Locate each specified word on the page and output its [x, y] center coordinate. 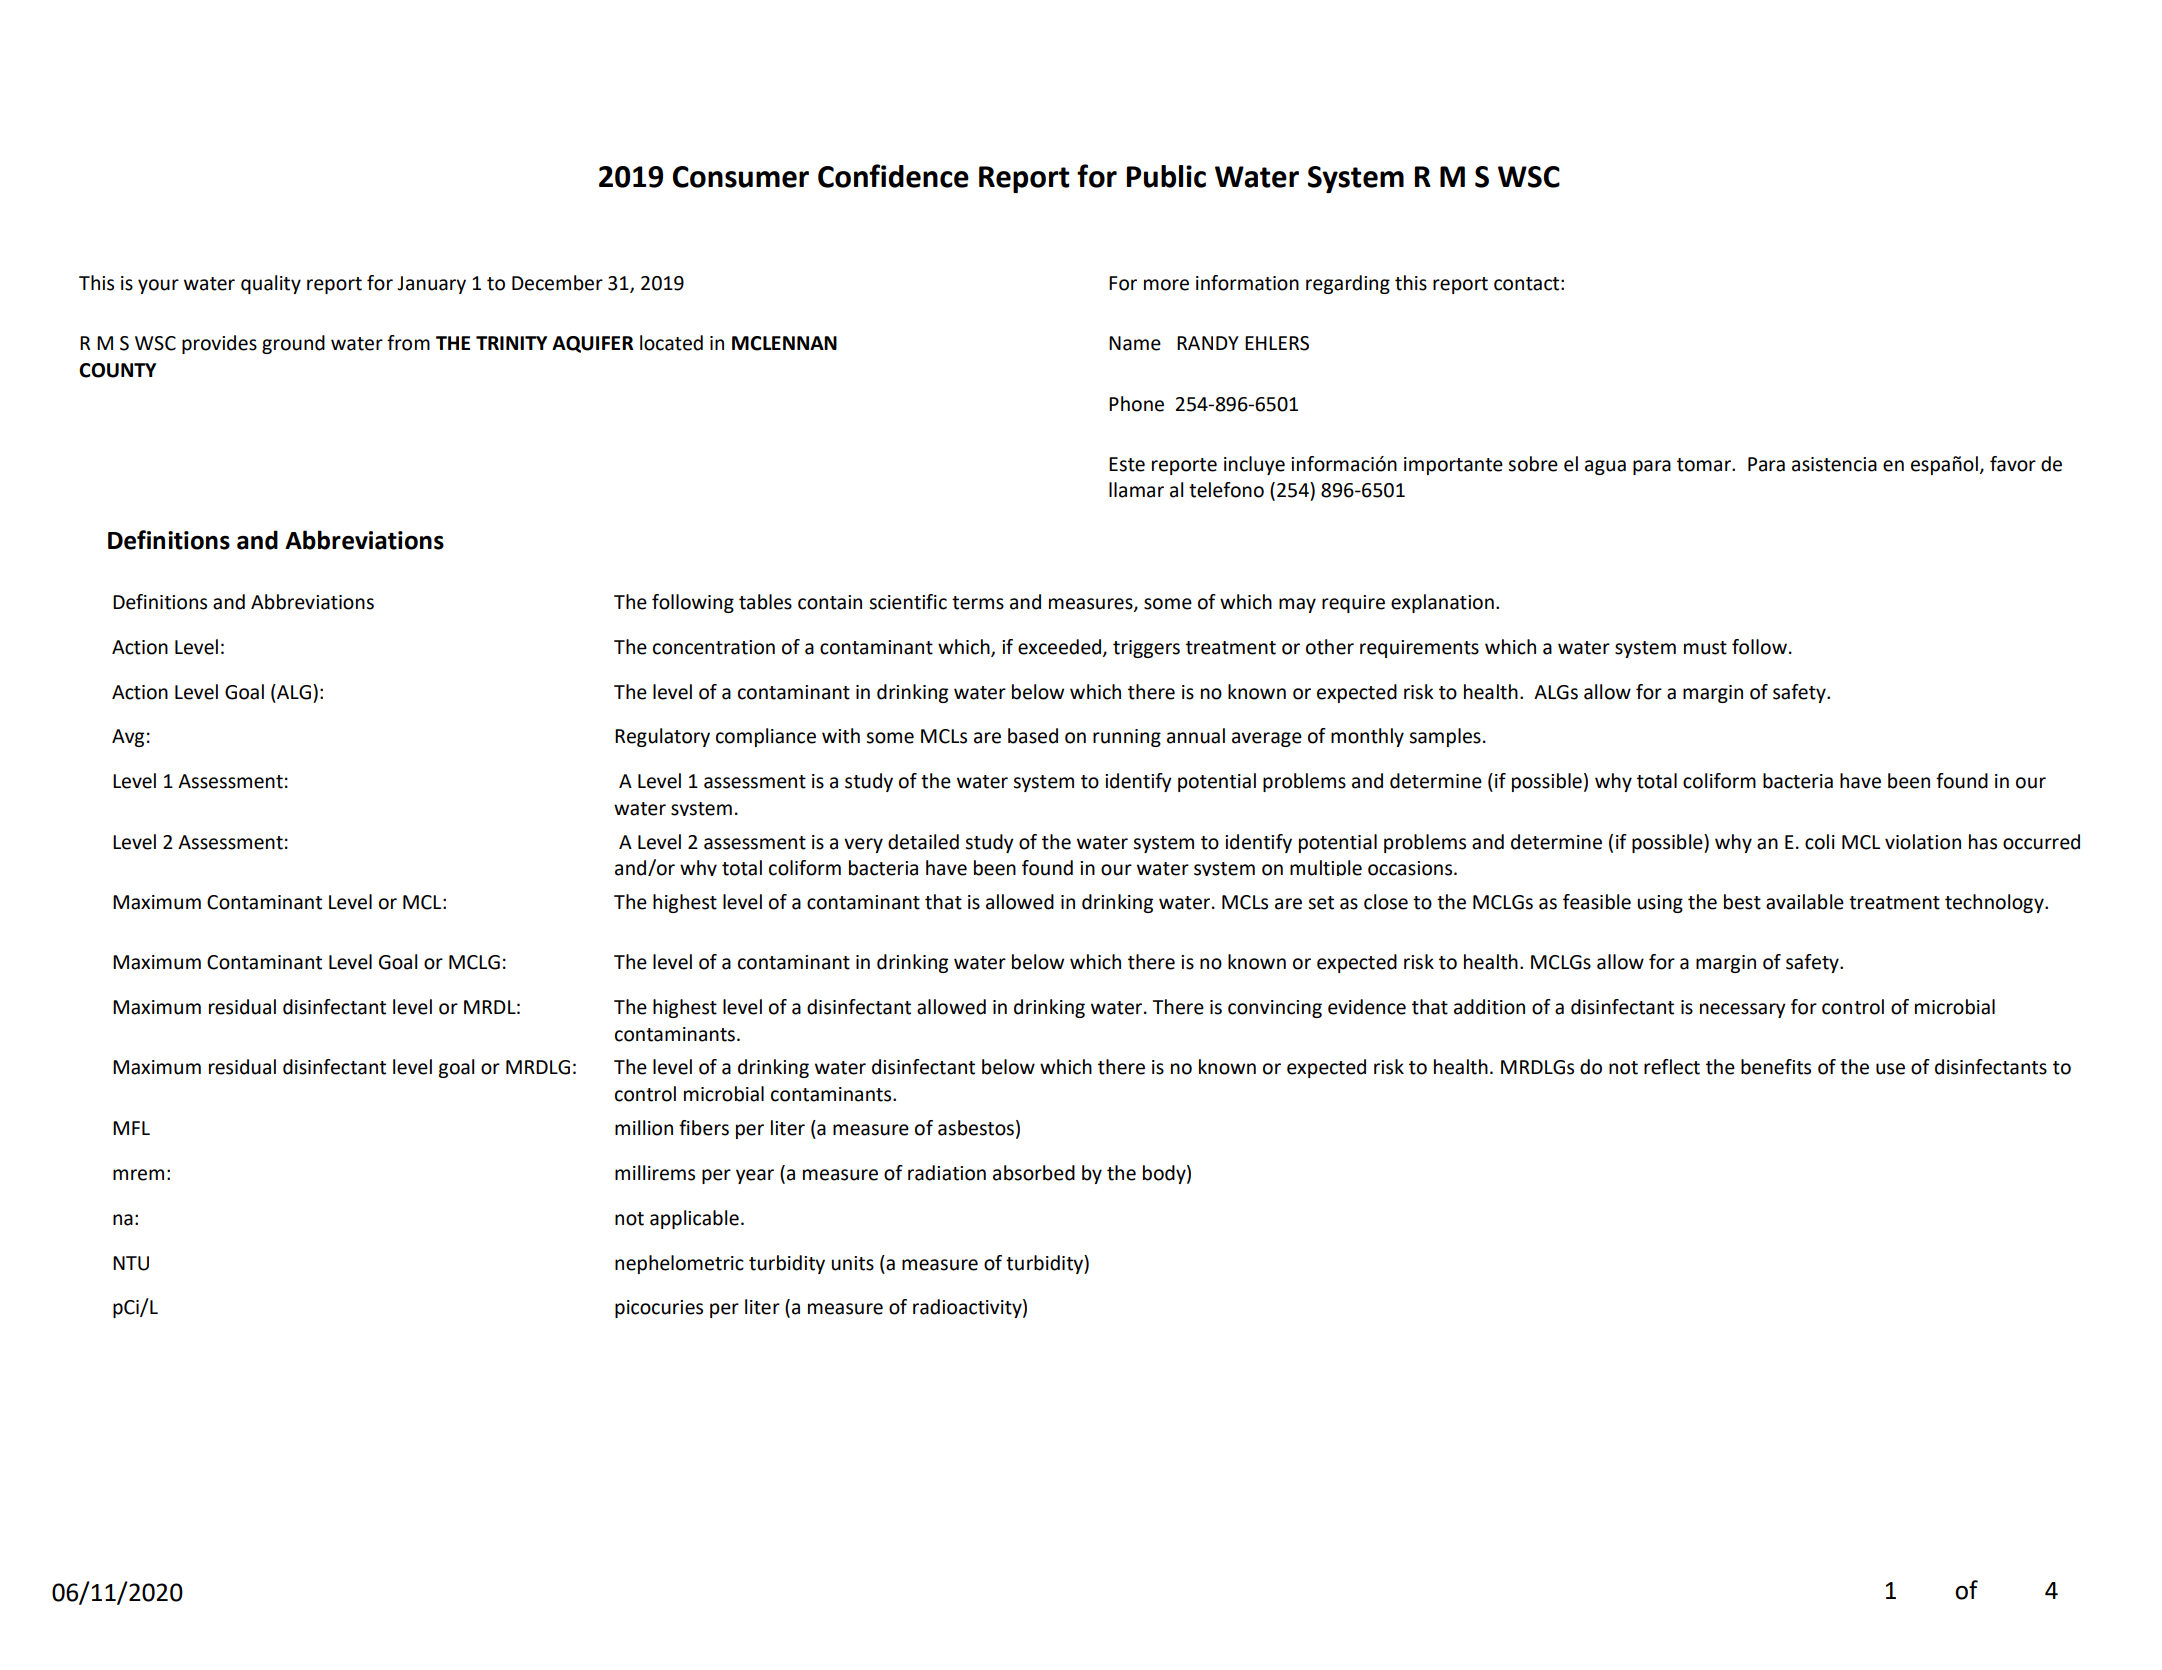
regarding [1348, 284]
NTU [131, 1263]
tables [765, 602]
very [863, 845]
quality [271, 284]
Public [1166, 176]
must [1705, 648]
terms [978, 603]
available [1805, 902]
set [1321, 903]
